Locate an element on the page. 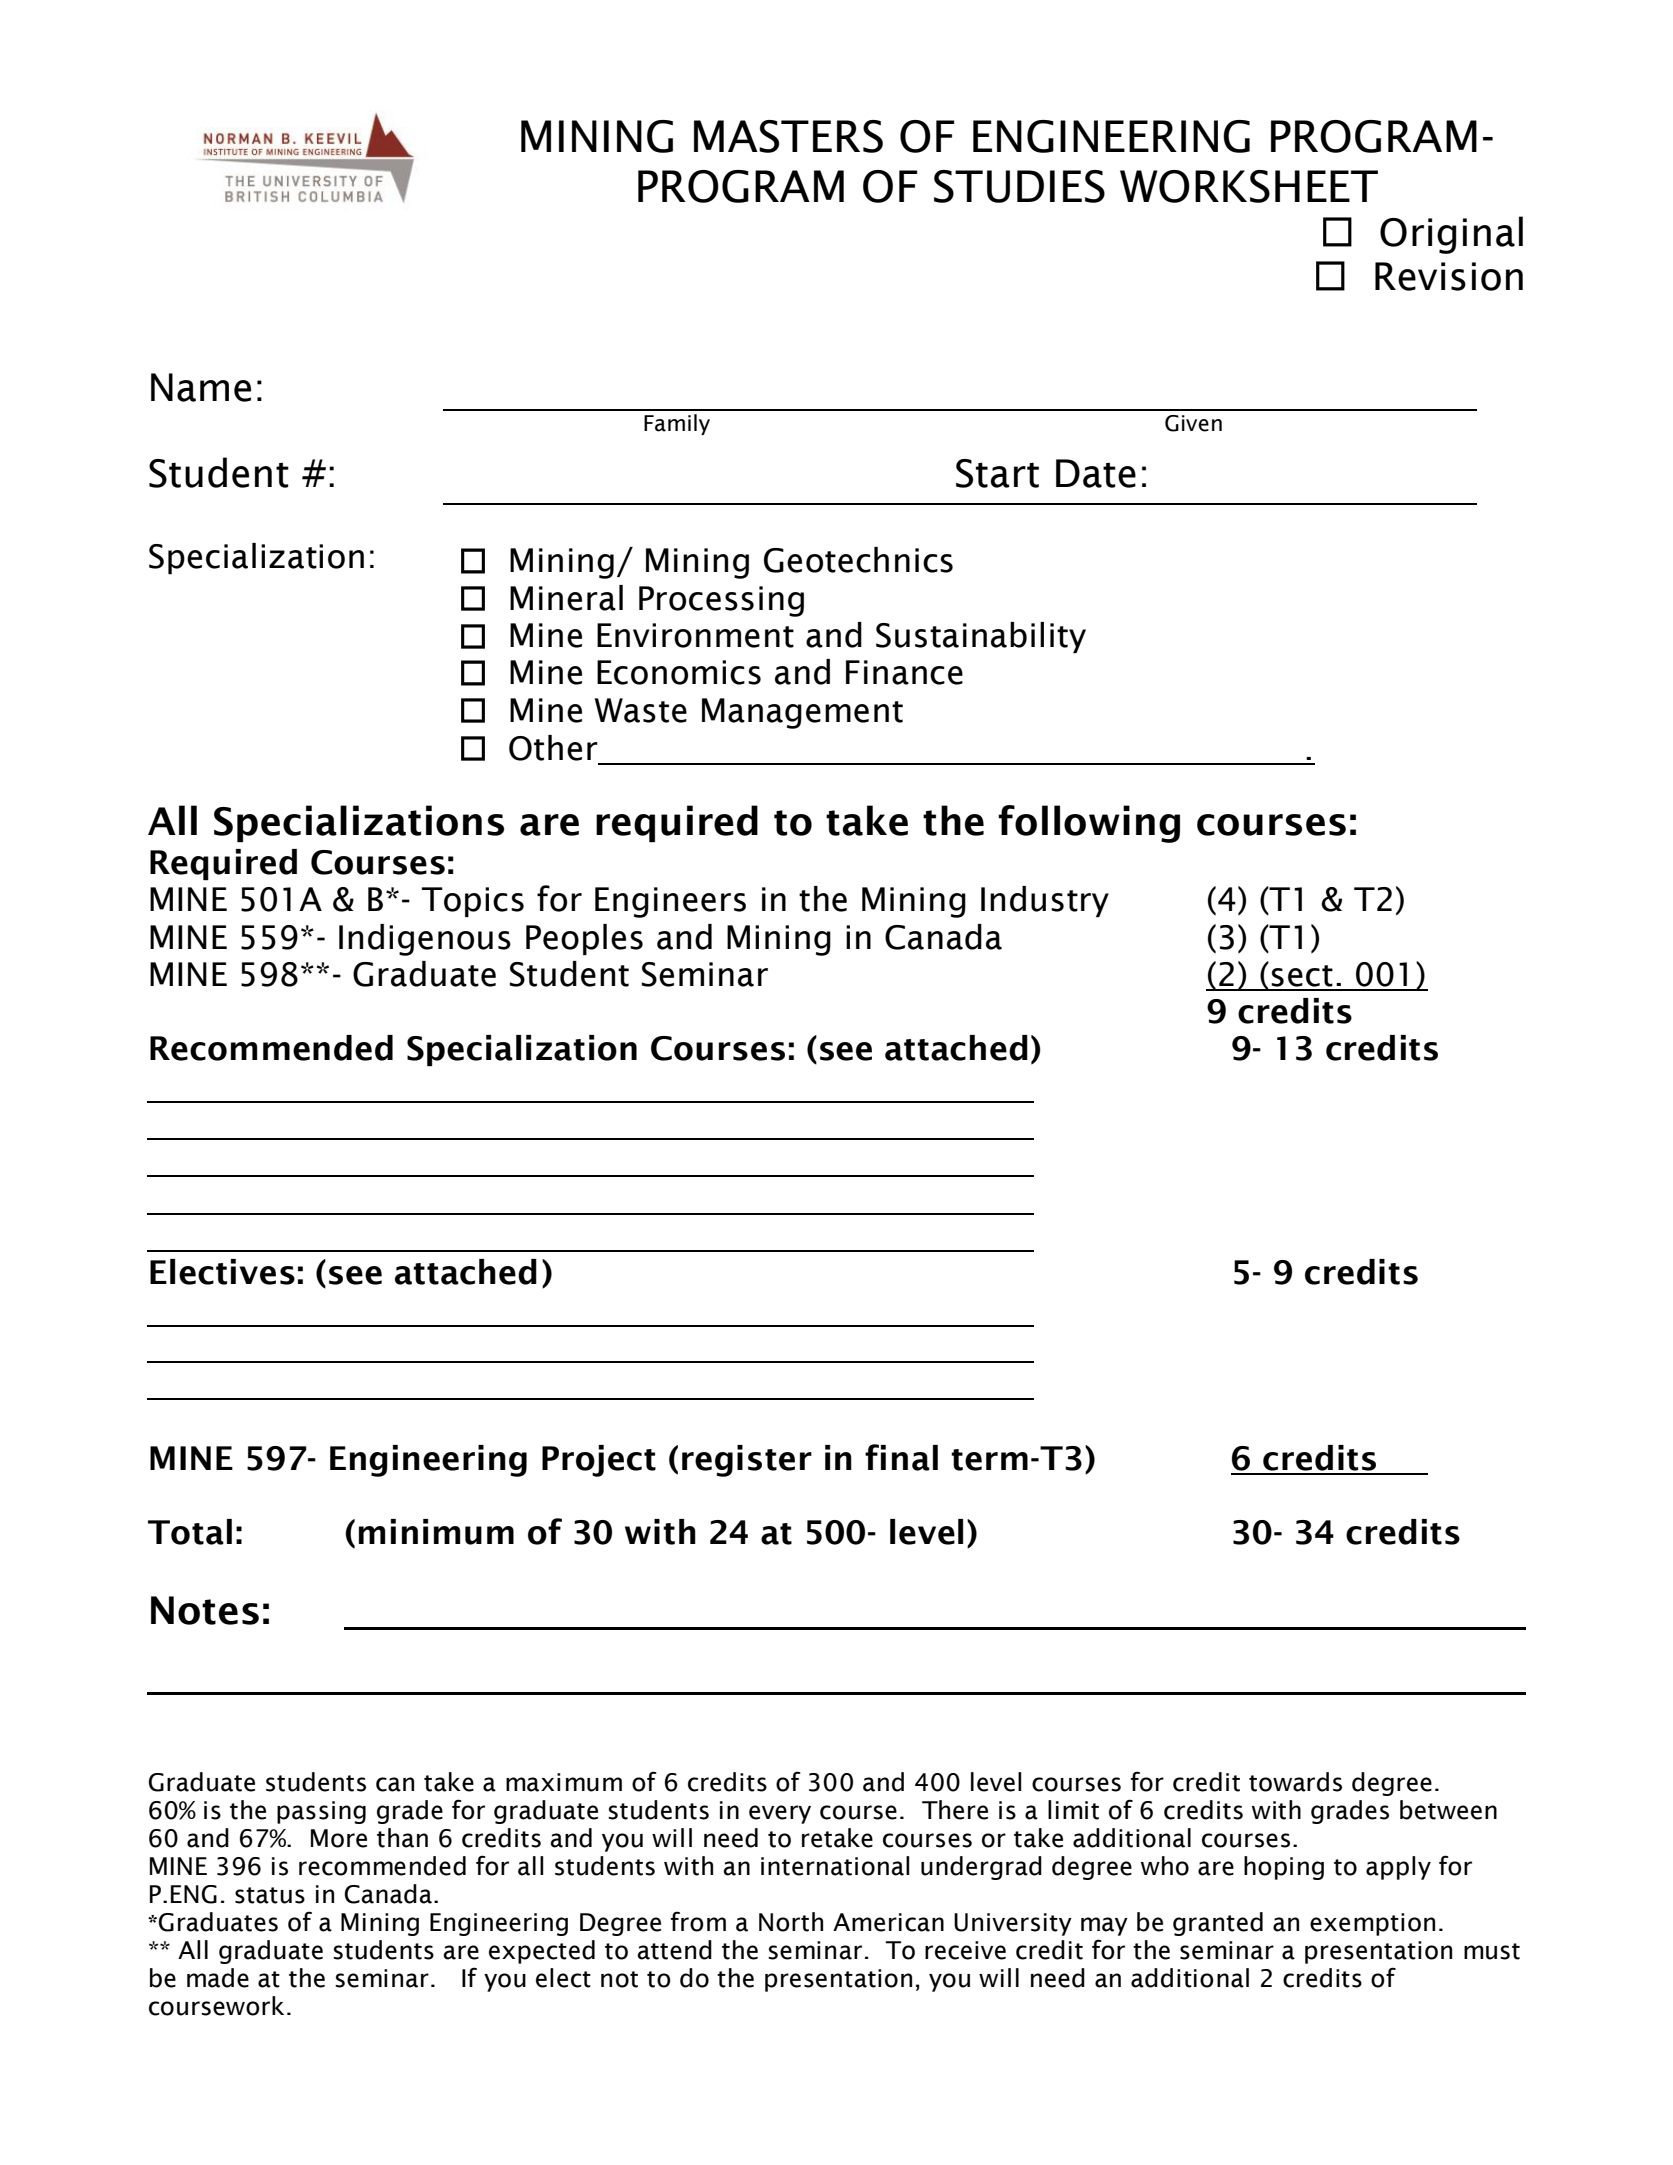 The width and height of the page is (1673, 2165). status is located at coordinates (270, 1895).
